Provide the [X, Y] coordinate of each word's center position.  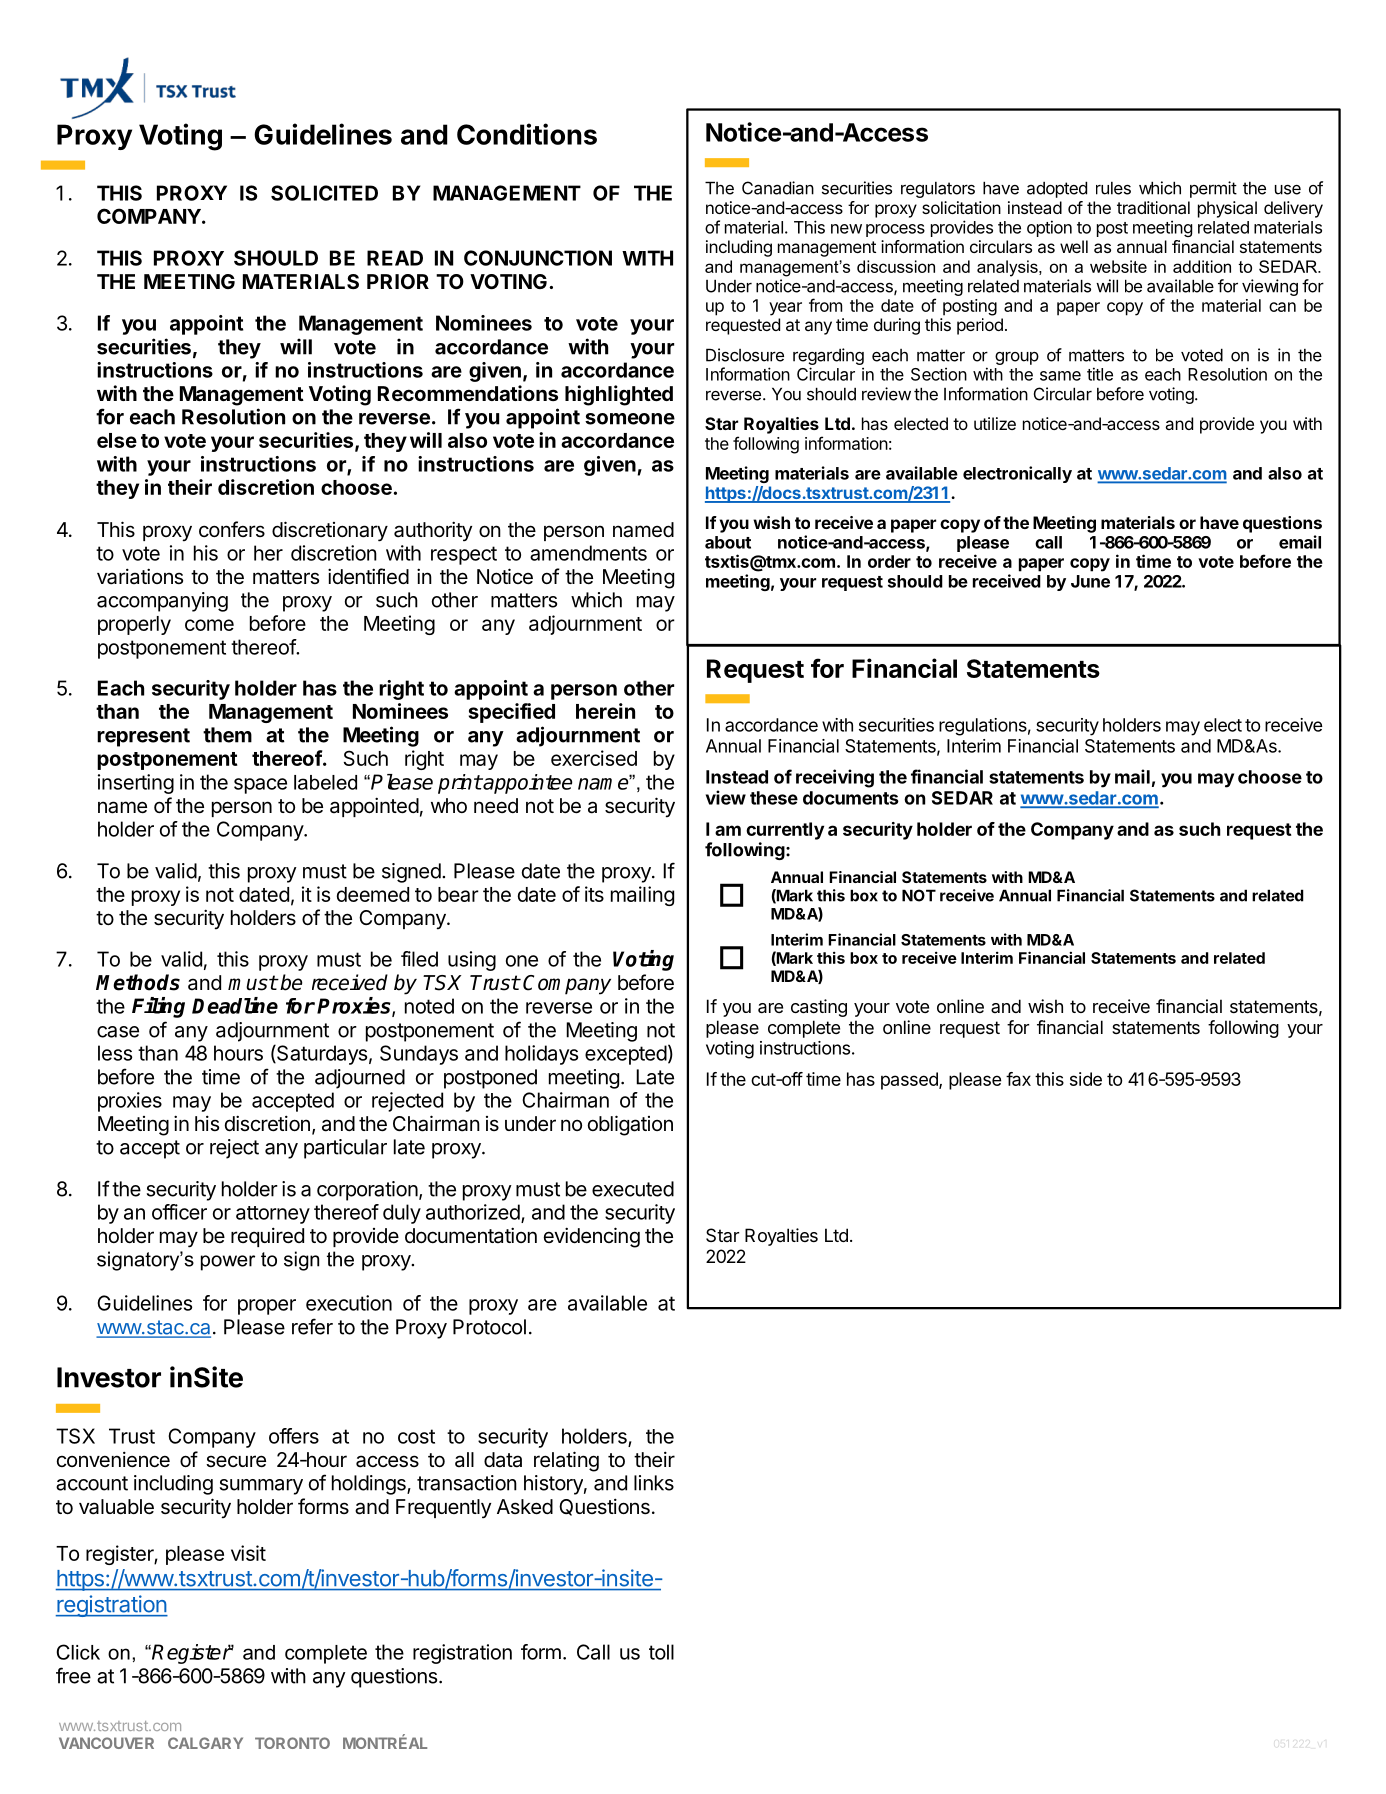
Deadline [235, 1005]
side [1086, 1079]
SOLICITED [324, 193]
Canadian [778, 188]
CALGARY [205, 1743]
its [594, 894]
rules [1113, 188]
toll [661, 1652]
